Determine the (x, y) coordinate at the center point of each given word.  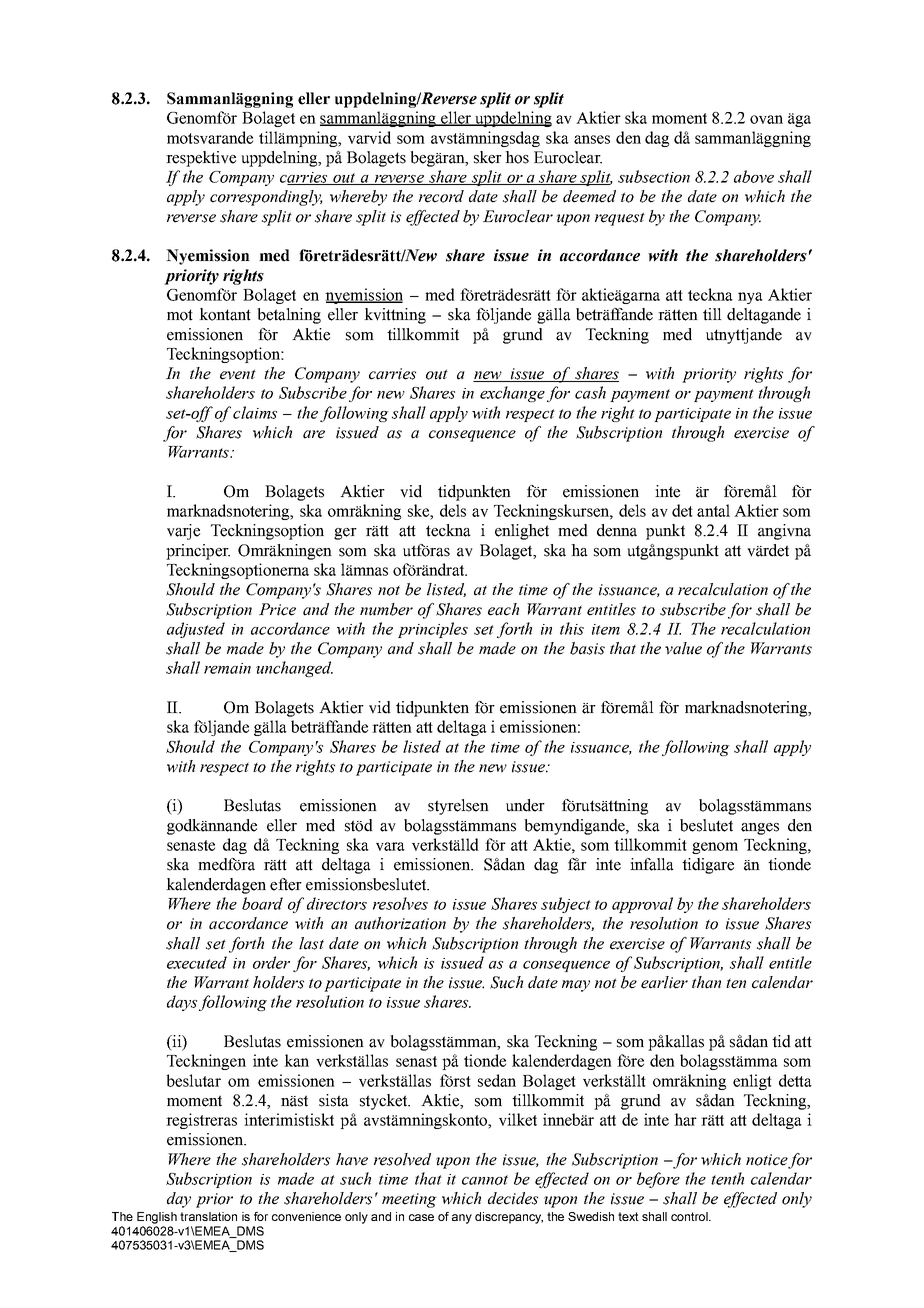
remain (227, 668)
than (706, 982)
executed (197, 962)
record (441, 196)
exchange (512, 394)
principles (433, 630)
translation (208, 1216)
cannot (485, 1180)
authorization (400, 923)
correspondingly (266, 198)
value (683, 648)
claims (255, 412)
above (754, 176)
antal (713, 510)
